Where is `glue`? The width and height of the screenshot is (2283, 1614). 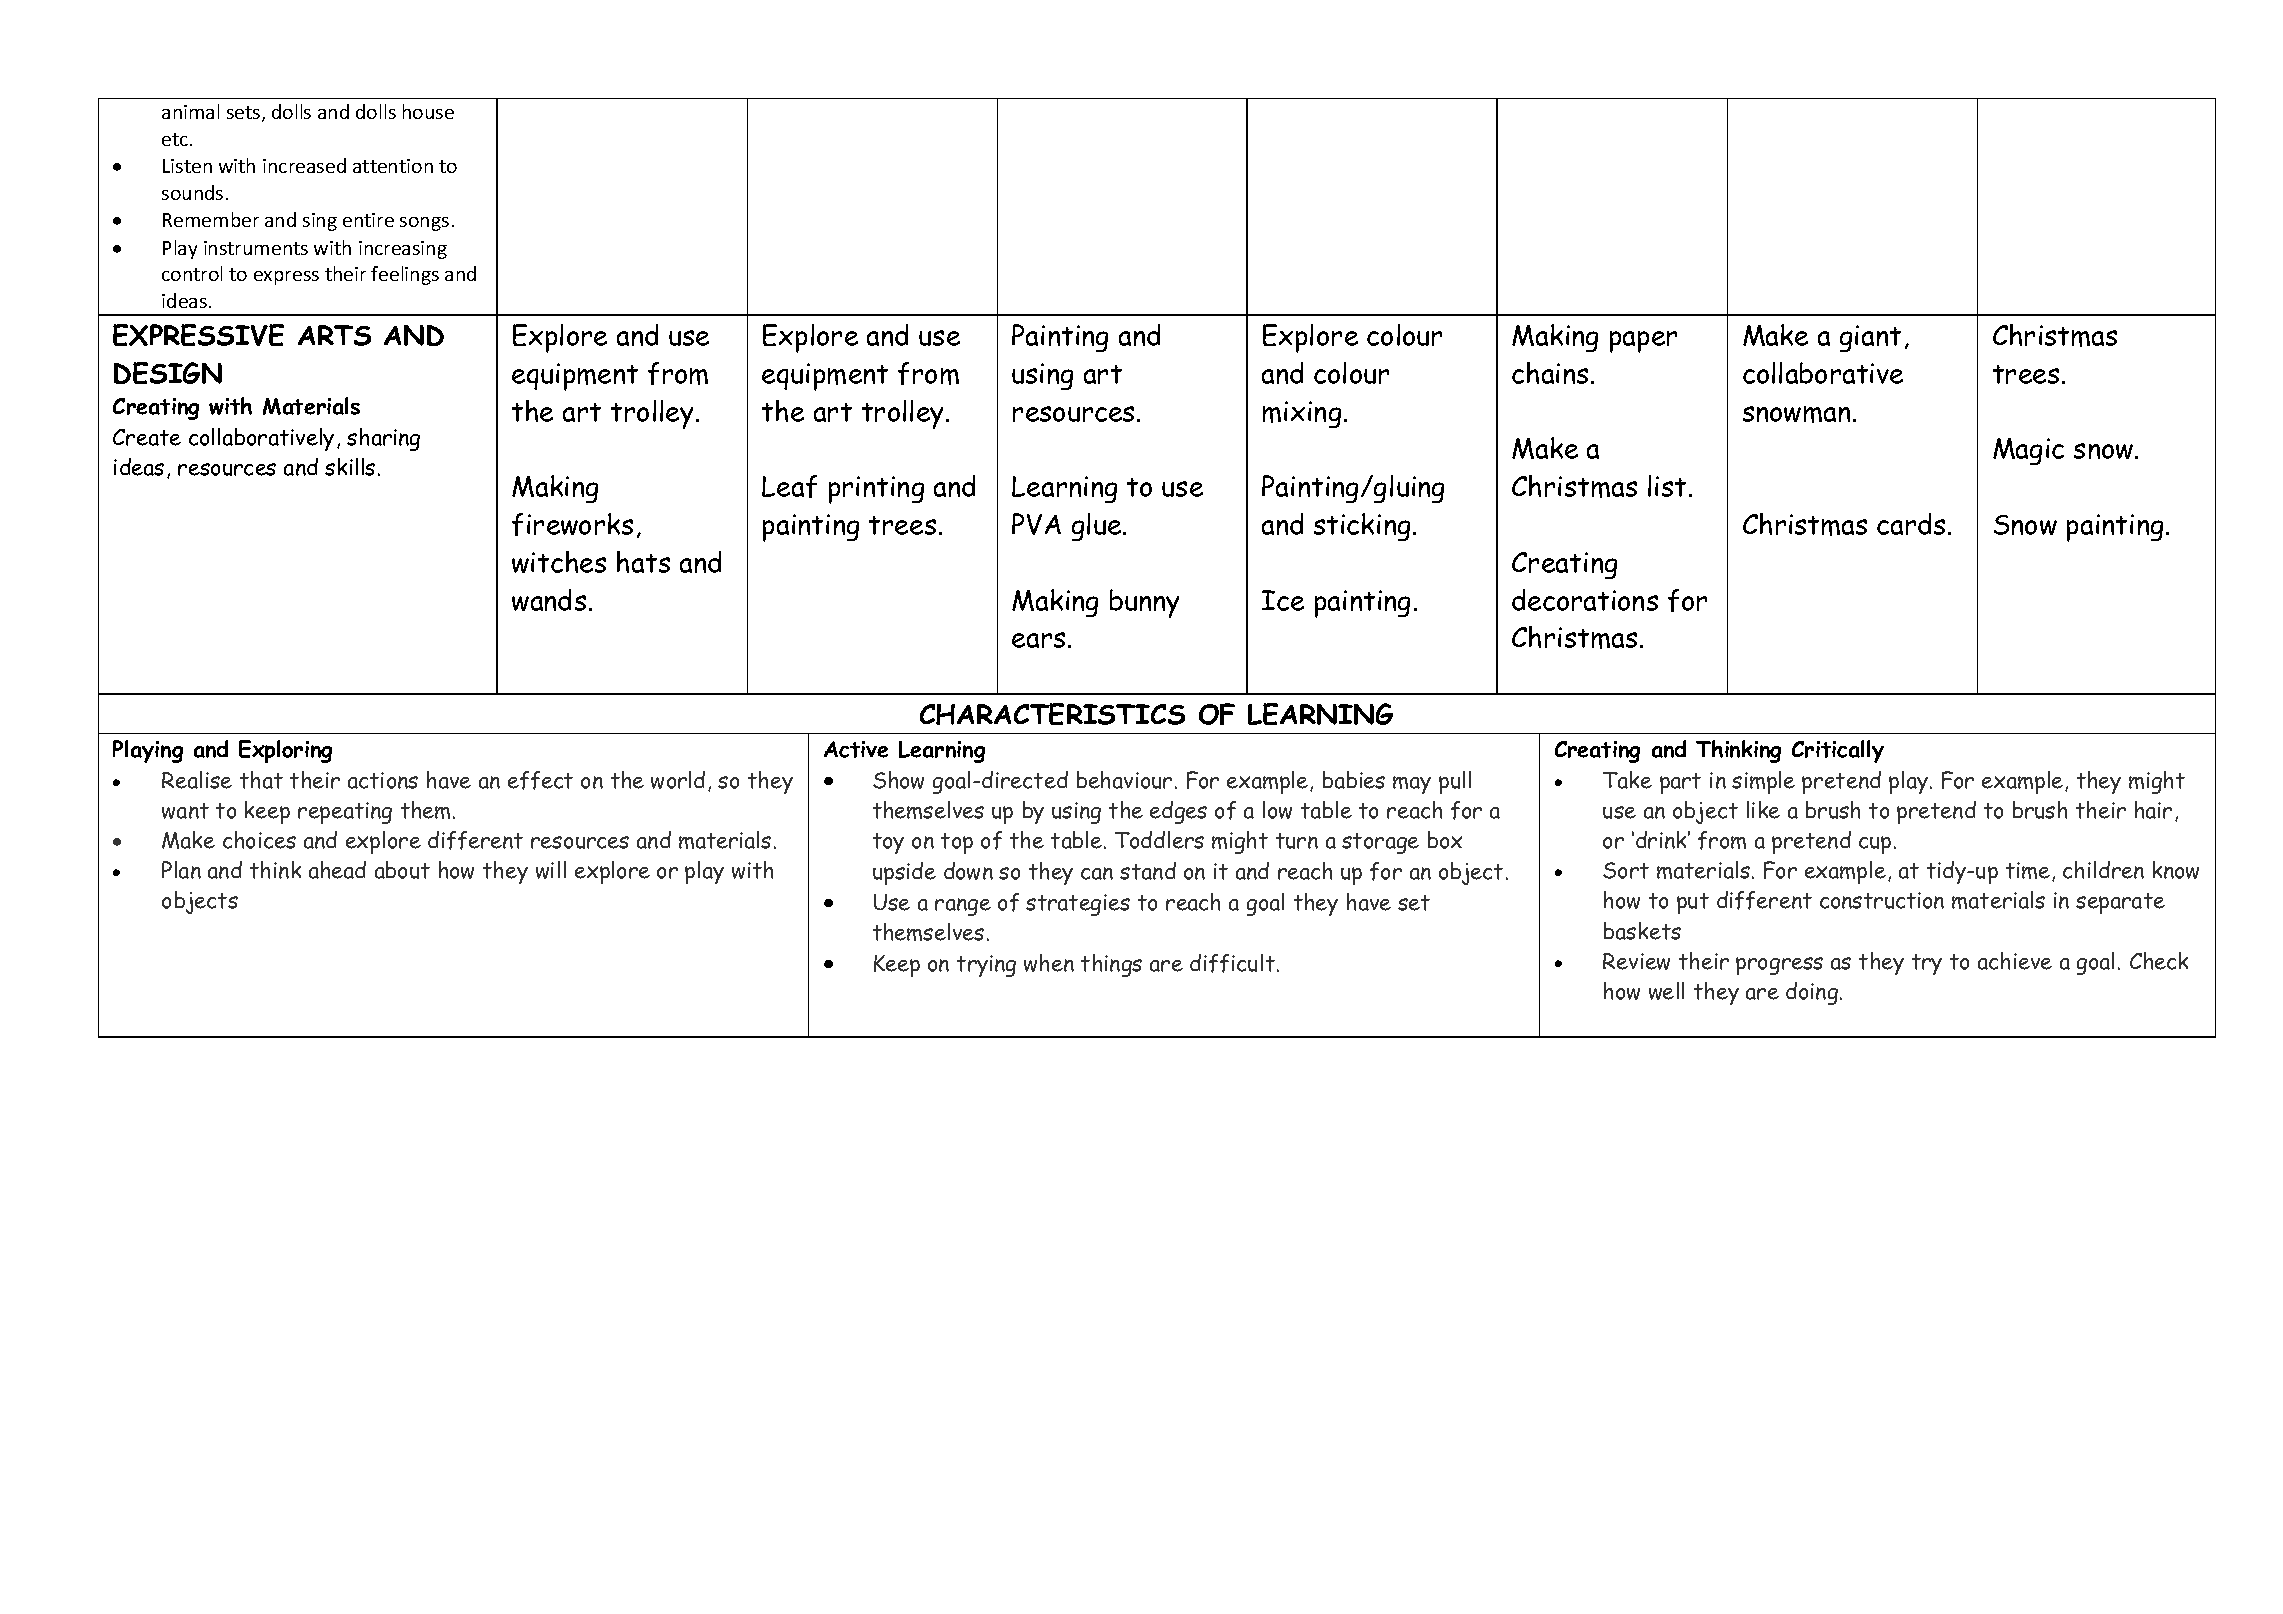 glue is located at coordinates (1098, 527).
